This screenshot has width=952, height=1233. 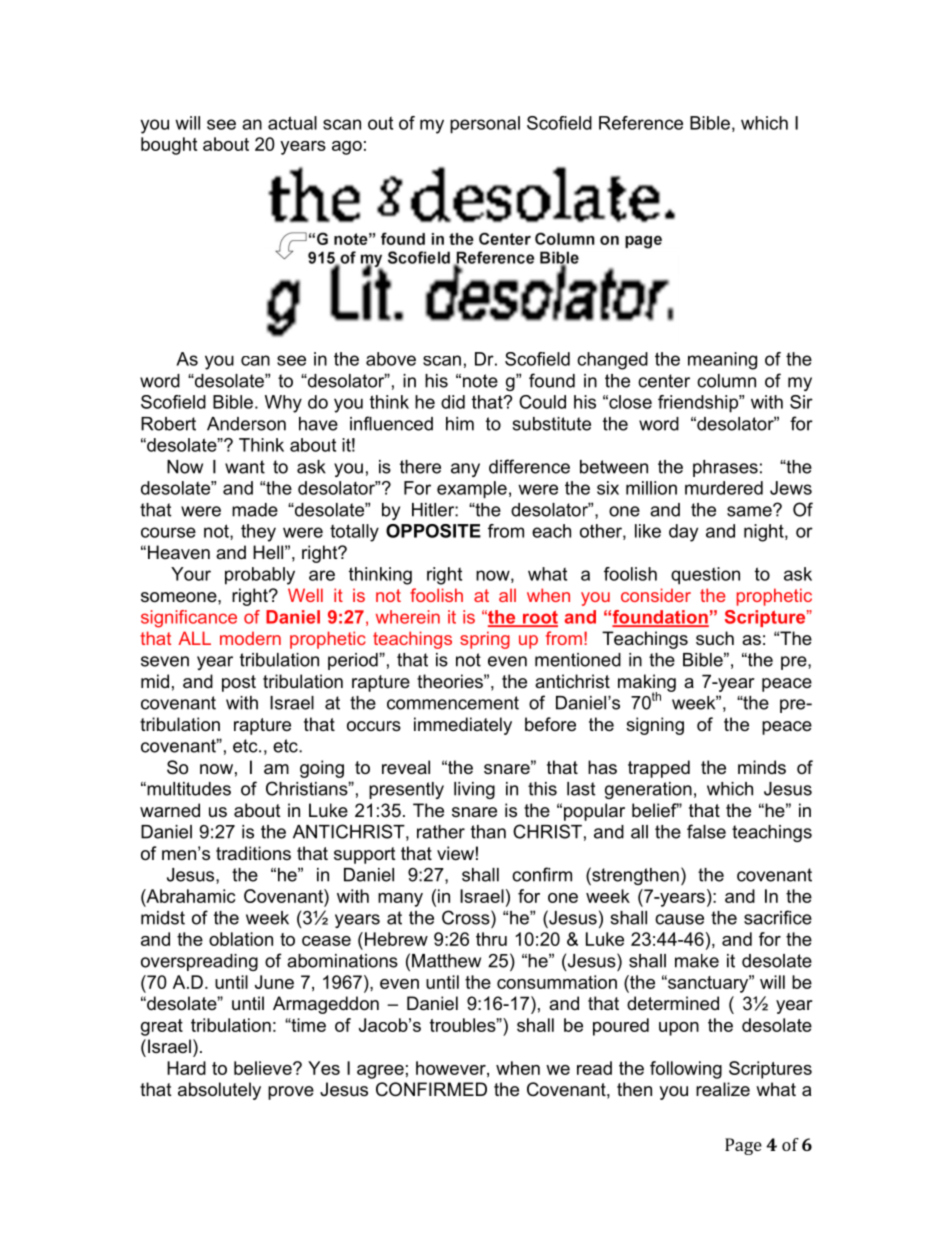 I want to click on minds, so click(x=762, y=767).
